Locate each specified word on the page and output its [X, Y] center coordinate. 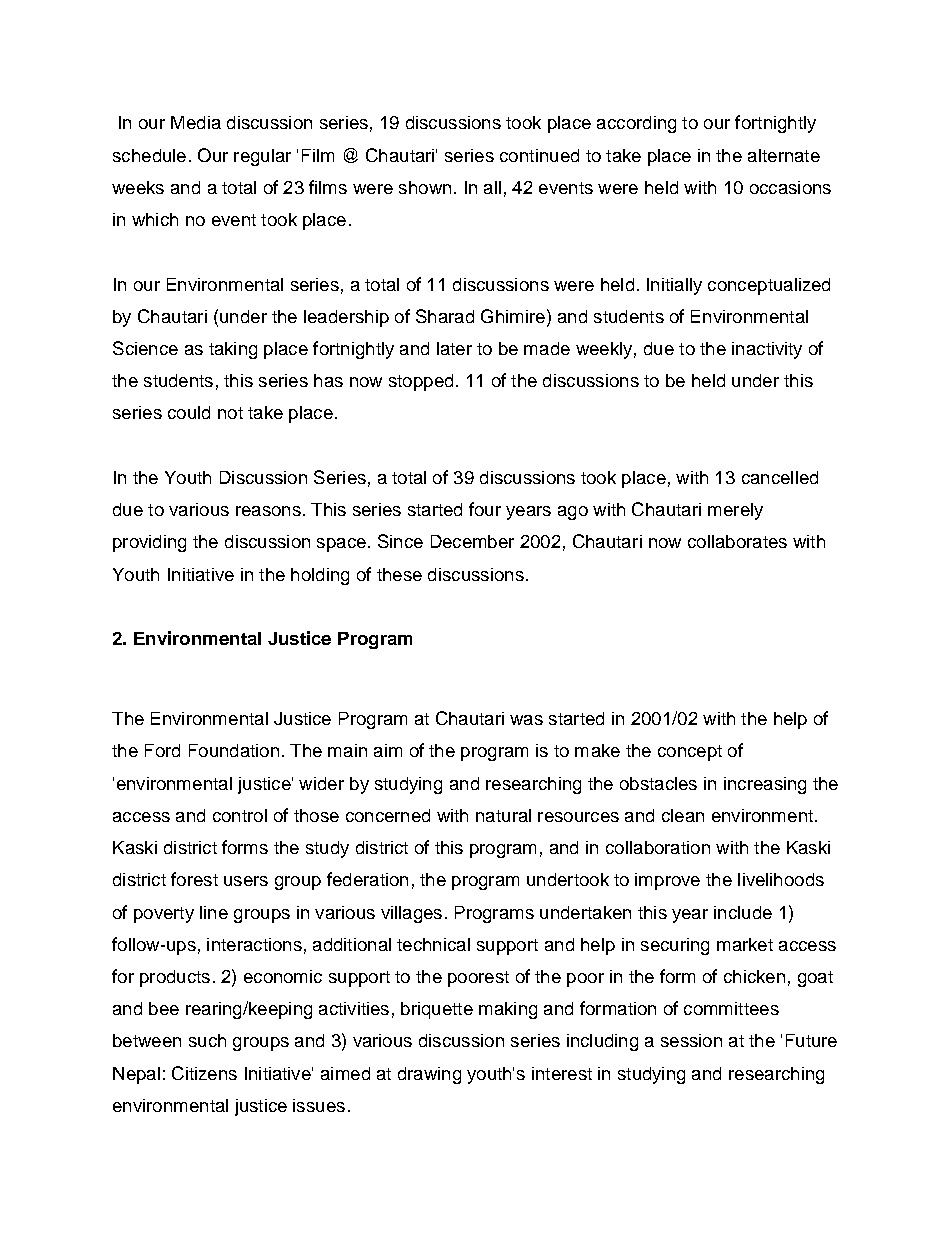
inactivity [767, 350]
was [526, 720]
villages [411, 914]
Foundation [234, 750]
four [485, 509]
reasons [268, 511]
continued [539, 155]
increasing [765, 785]
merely [735, 511]
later [454, 348]
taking [233, 350]
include [743, 912]
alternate [784, 155]
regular [262, 157]
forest [194, 879]
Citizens [204, 1073]
